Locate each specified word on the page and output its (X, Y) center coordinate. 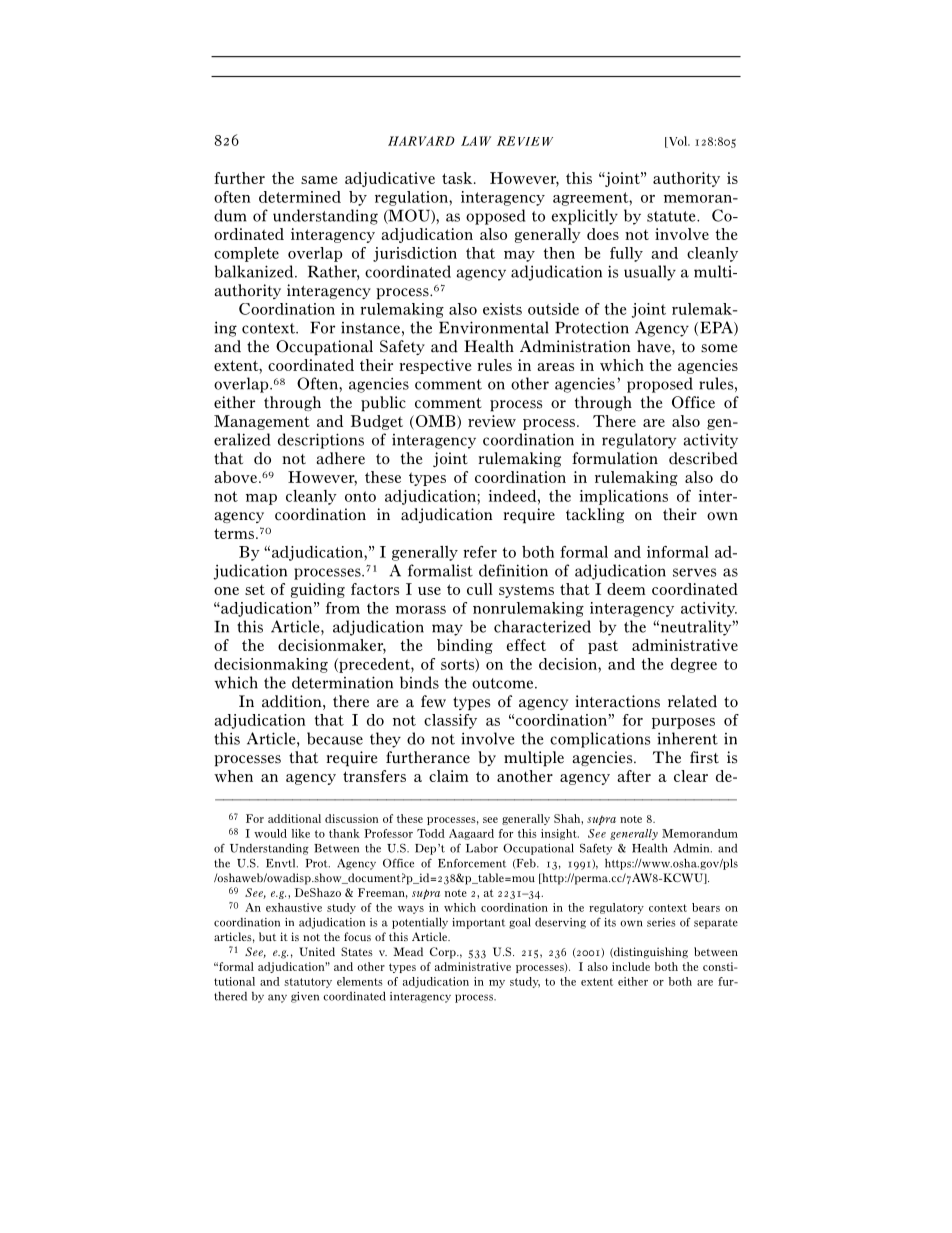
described (703, 458)
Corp (444, 953)
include (631, 966)
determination (342, 682)
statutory (308, 983)
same (319, 180)
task (458, 178)
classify (450, 721)
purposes (683, 723)
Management (262, 422)
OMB (435, 421)
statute (672, 216)
